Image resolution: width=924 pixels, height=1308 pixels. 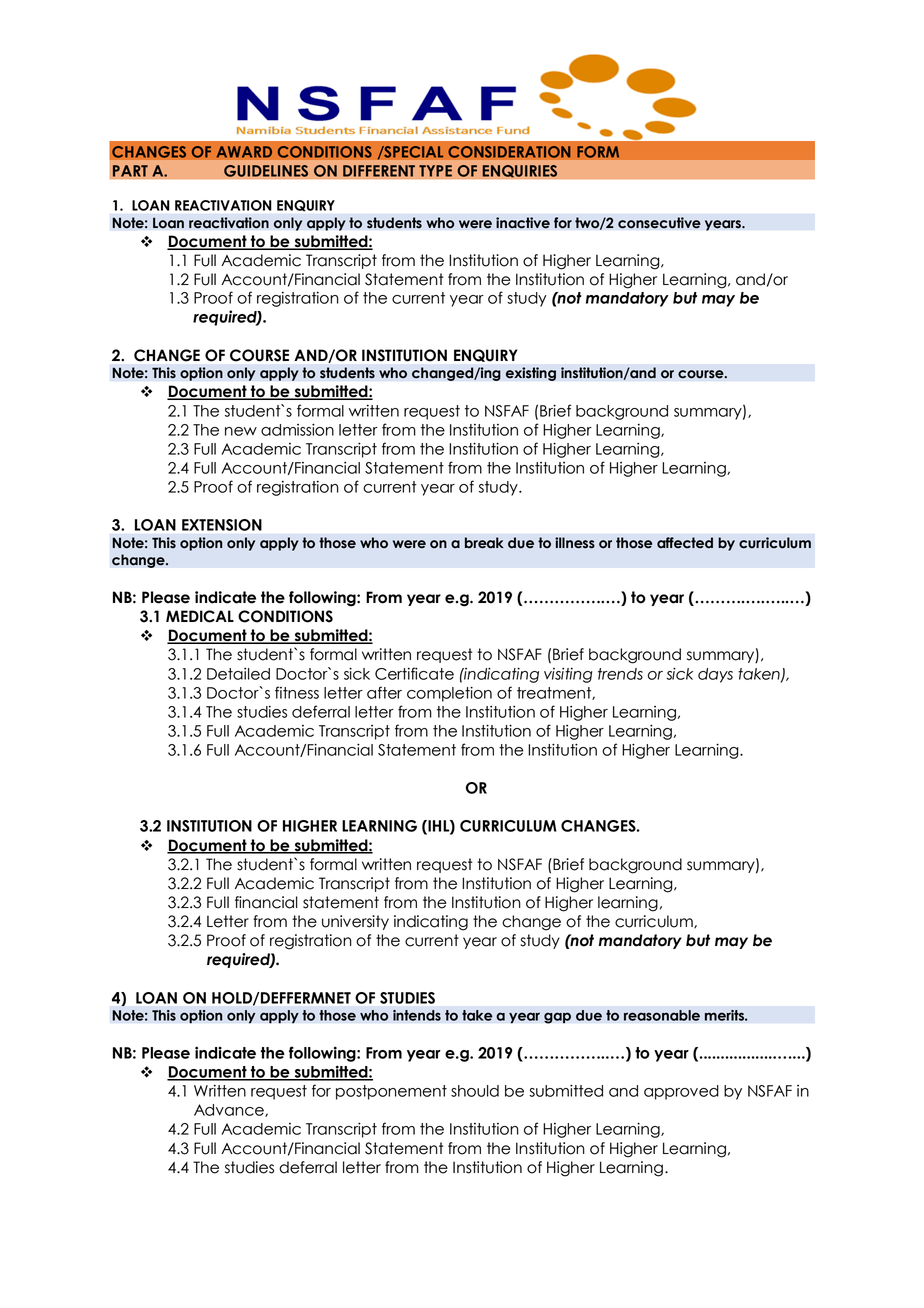 What do you see at coordinates (355, 922) in the screenshot?
I see `university` at bounding box center [355, 922].
